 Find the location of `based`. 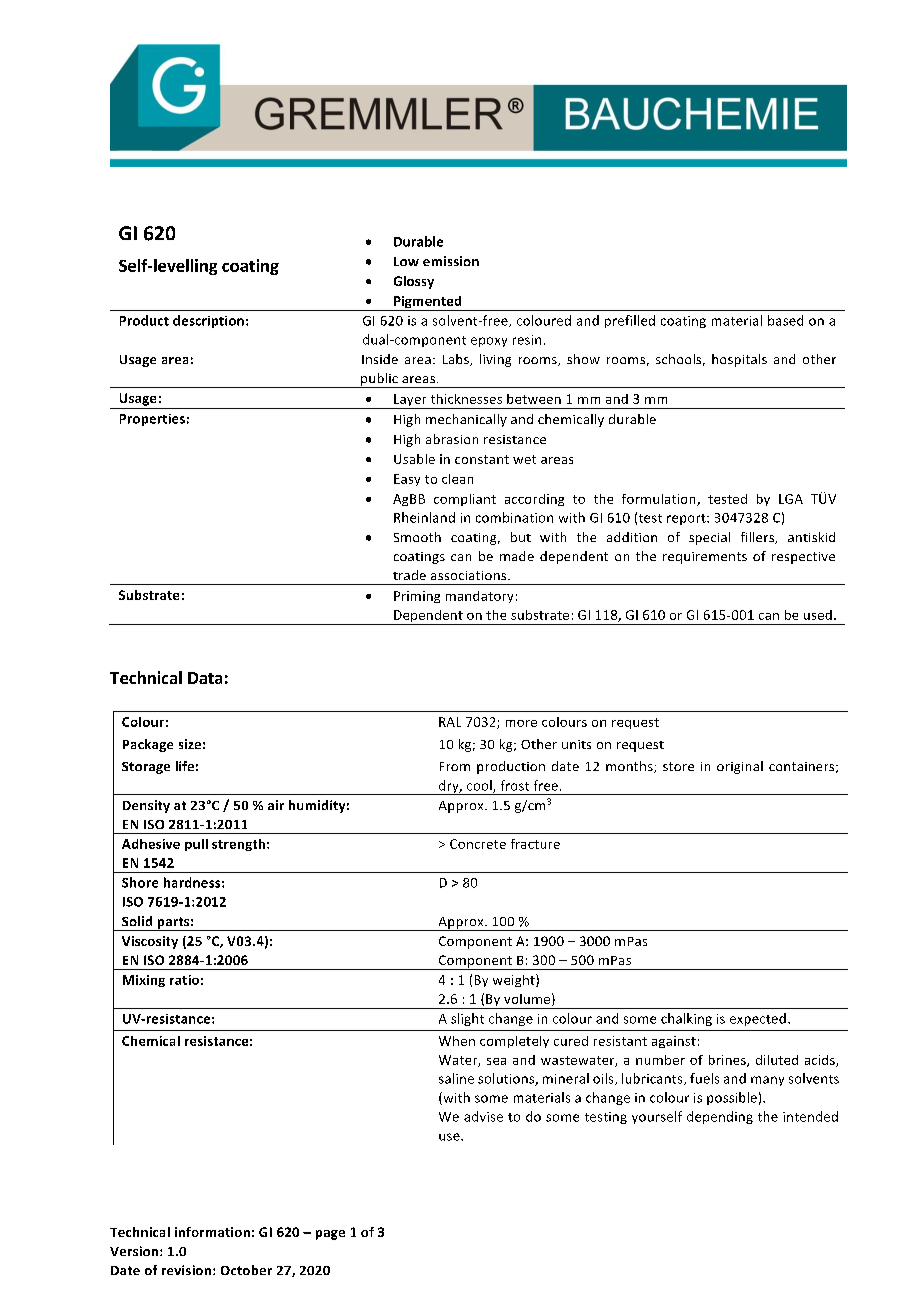

based is located at coordinates (785, 320).
